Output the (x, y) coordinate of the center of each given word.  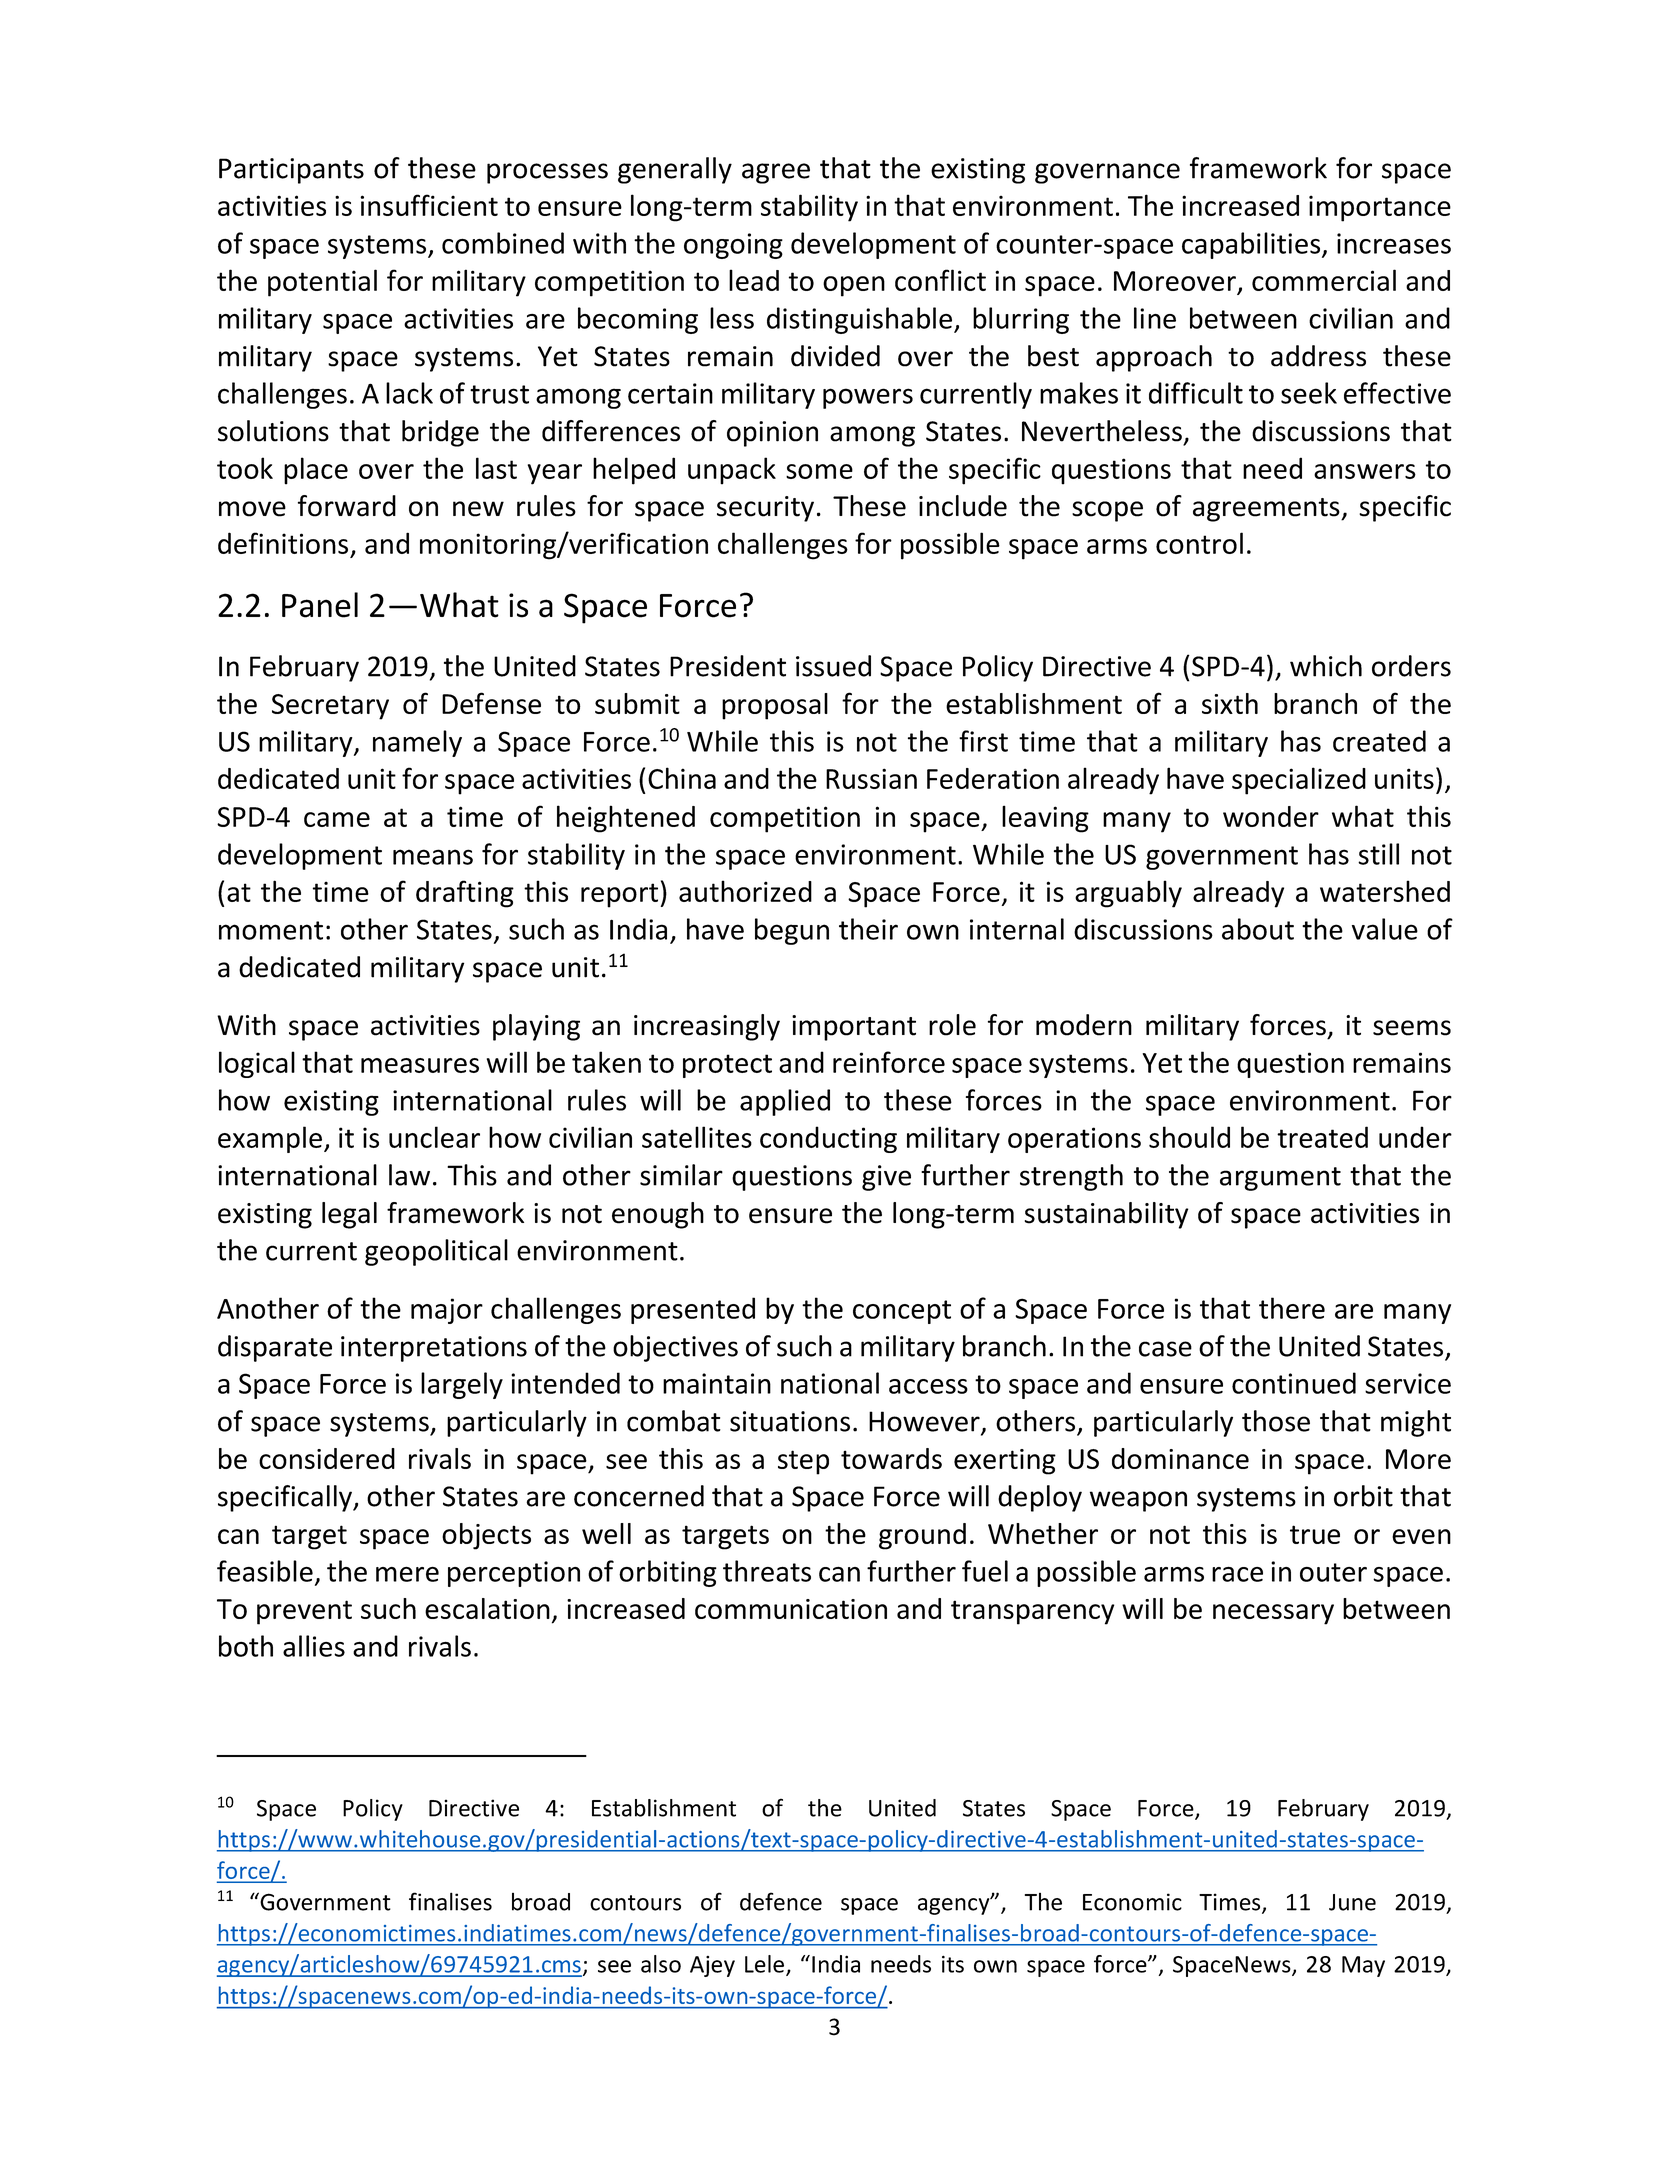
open (854, 286)
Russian (871, 778)
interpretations (434, 1349)
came (337, 819)
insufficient (429, 205)
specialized (1299, 781)
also (661, 1964)
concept (902, 1312)
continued (1294, 1383)
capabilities (1252, 245)
